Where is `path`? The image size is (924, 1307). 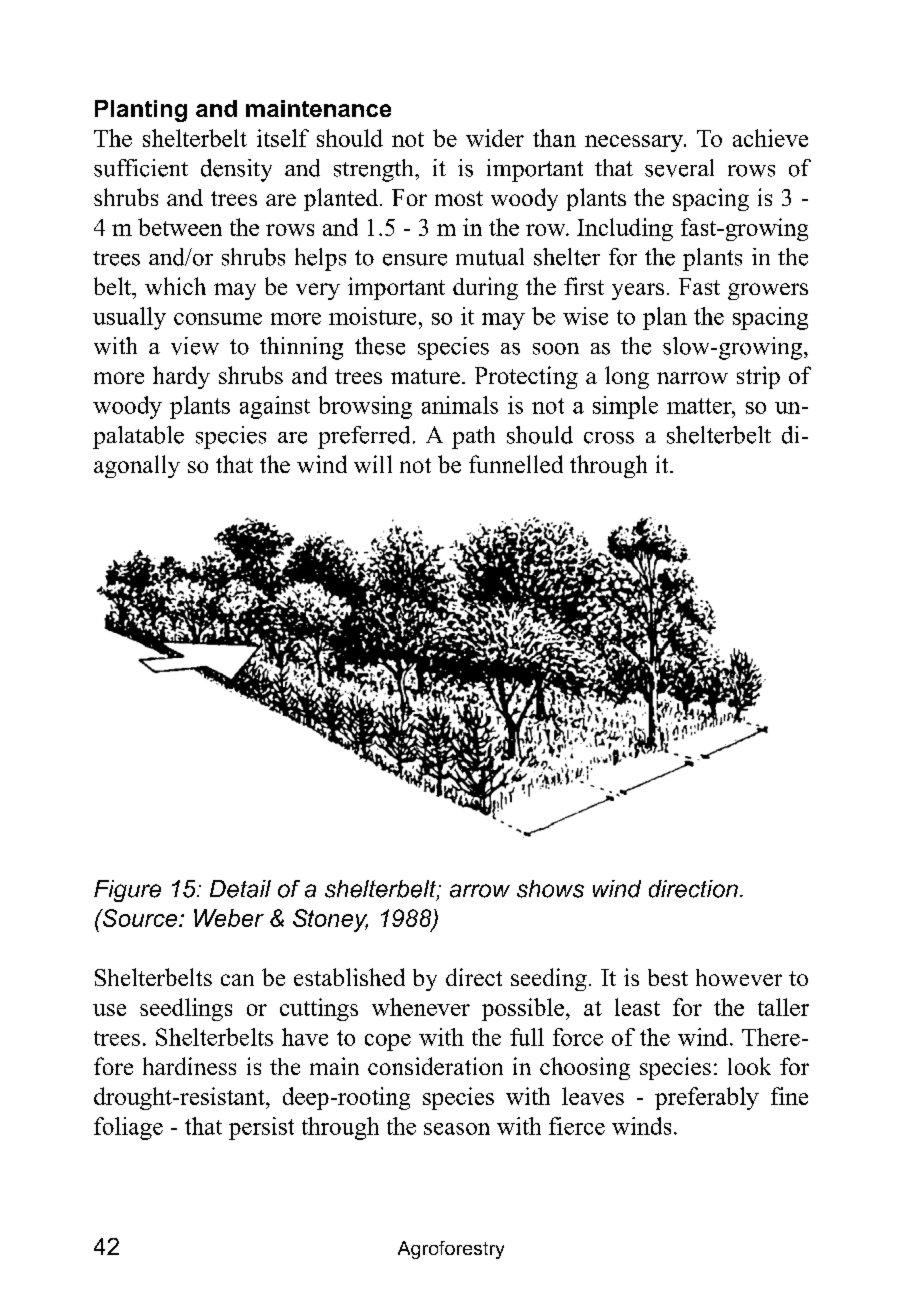
path is located at coordinates (473, 437).
